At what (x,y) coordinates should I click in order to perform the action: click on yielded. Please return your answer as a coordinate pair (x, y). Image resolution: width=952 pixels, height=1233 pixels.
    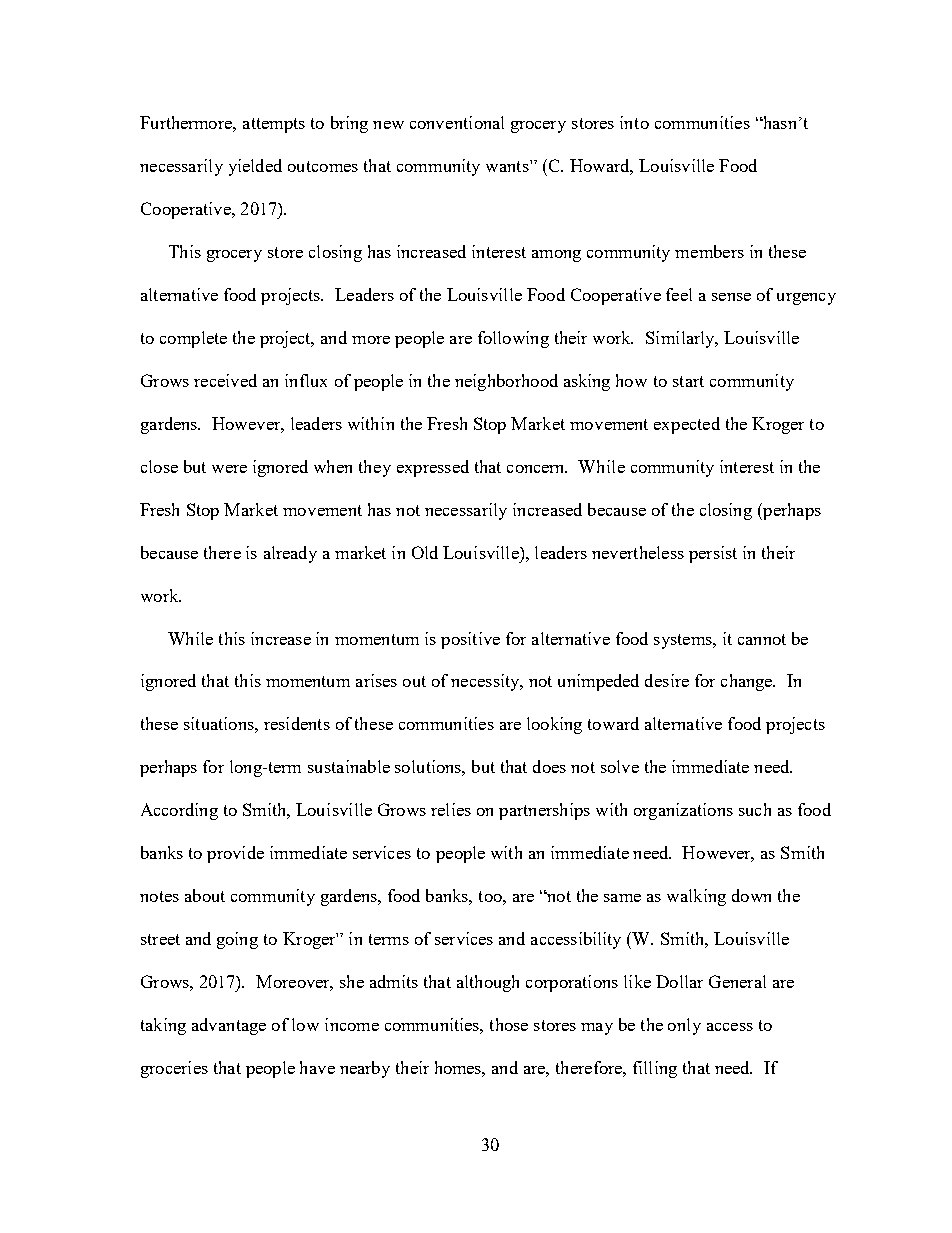
    Looking at the image, I should click on (255, 167).
